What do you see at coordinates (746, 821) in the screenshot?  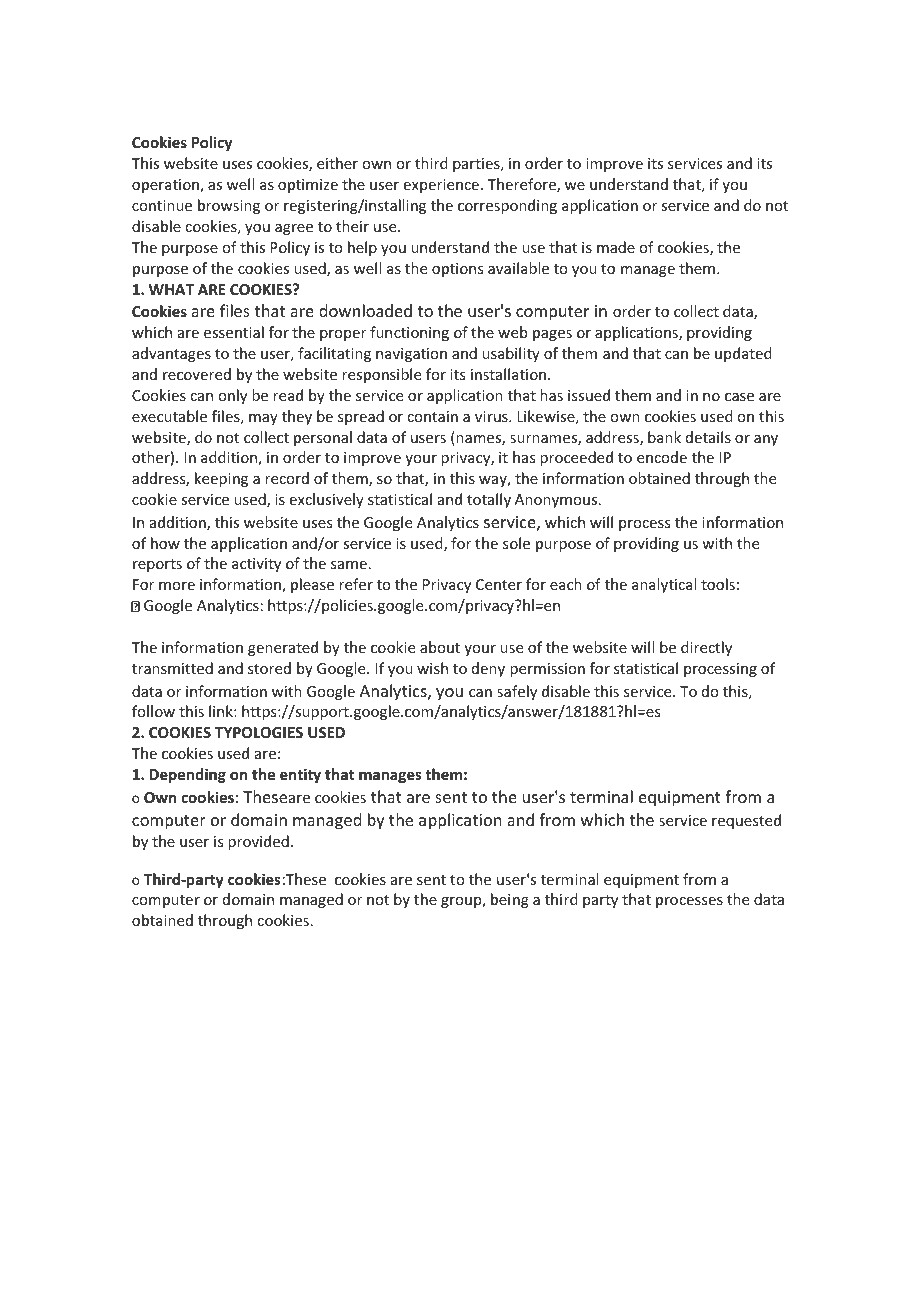 I see `requested` at bounding box center [746, 821].
